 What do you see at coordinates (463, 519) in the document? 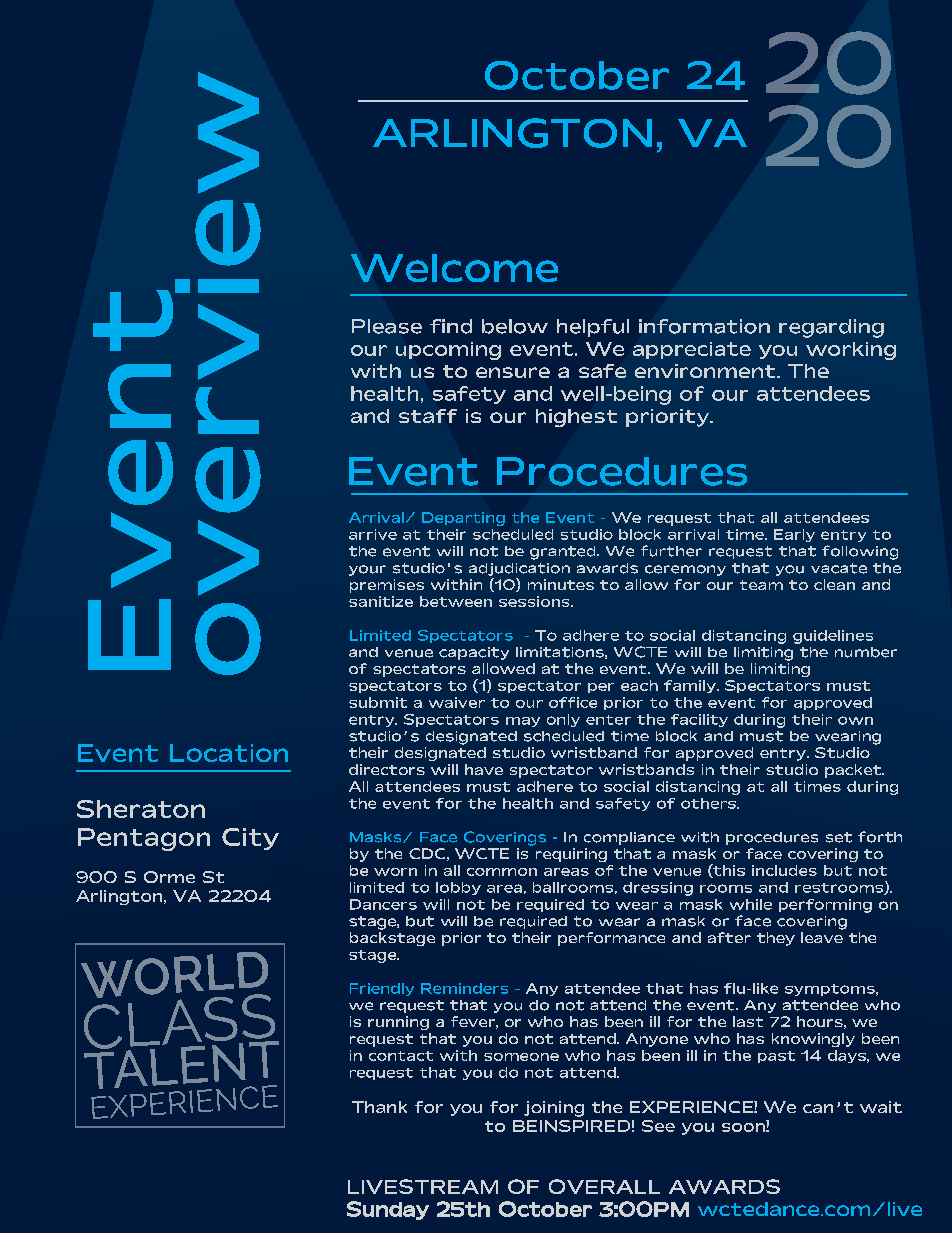
I see `Departing` at bounding box center [463, 519].
